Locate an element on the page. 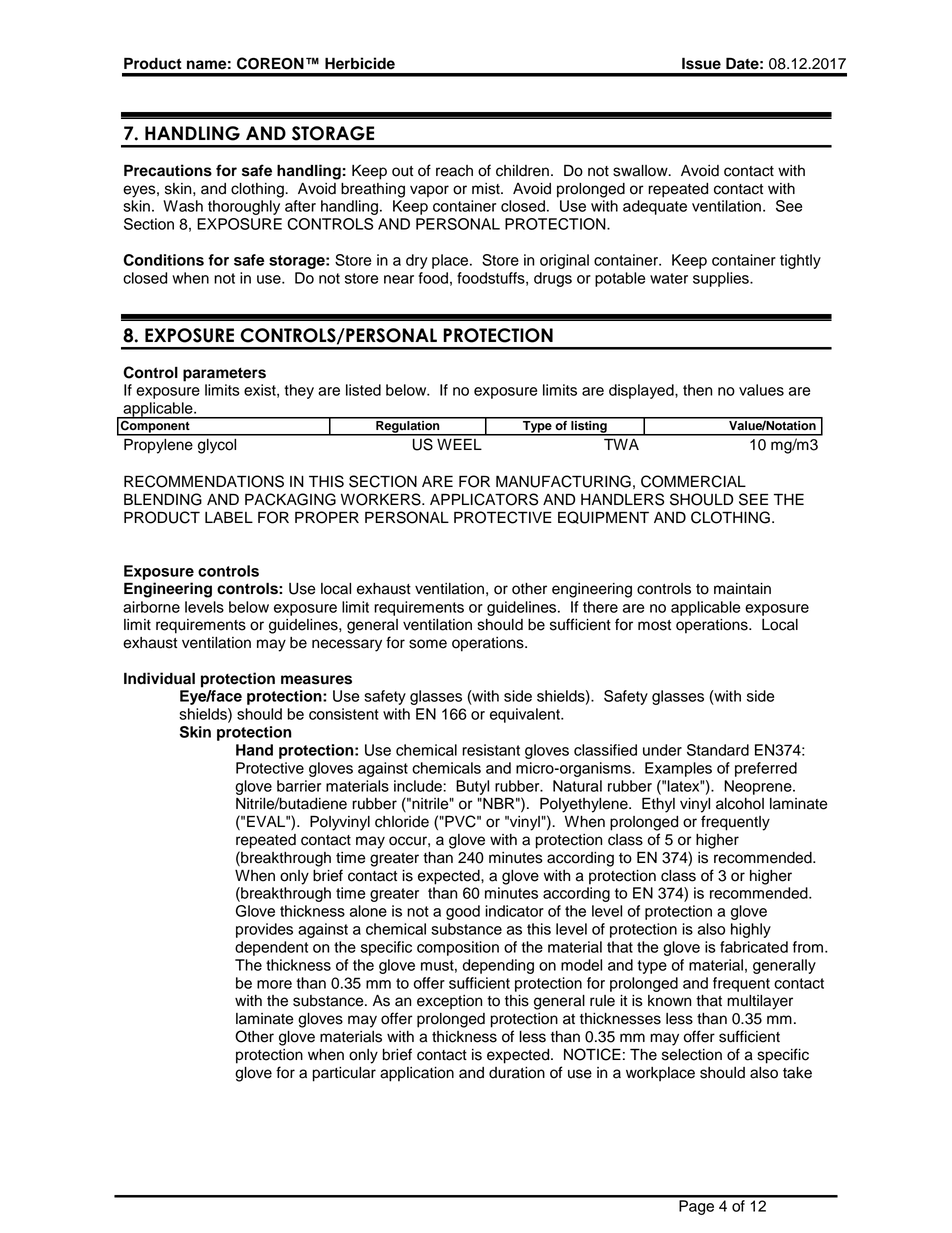 The width and height of the page is (952, 1233). reach is located at coordinates (454, 171).
